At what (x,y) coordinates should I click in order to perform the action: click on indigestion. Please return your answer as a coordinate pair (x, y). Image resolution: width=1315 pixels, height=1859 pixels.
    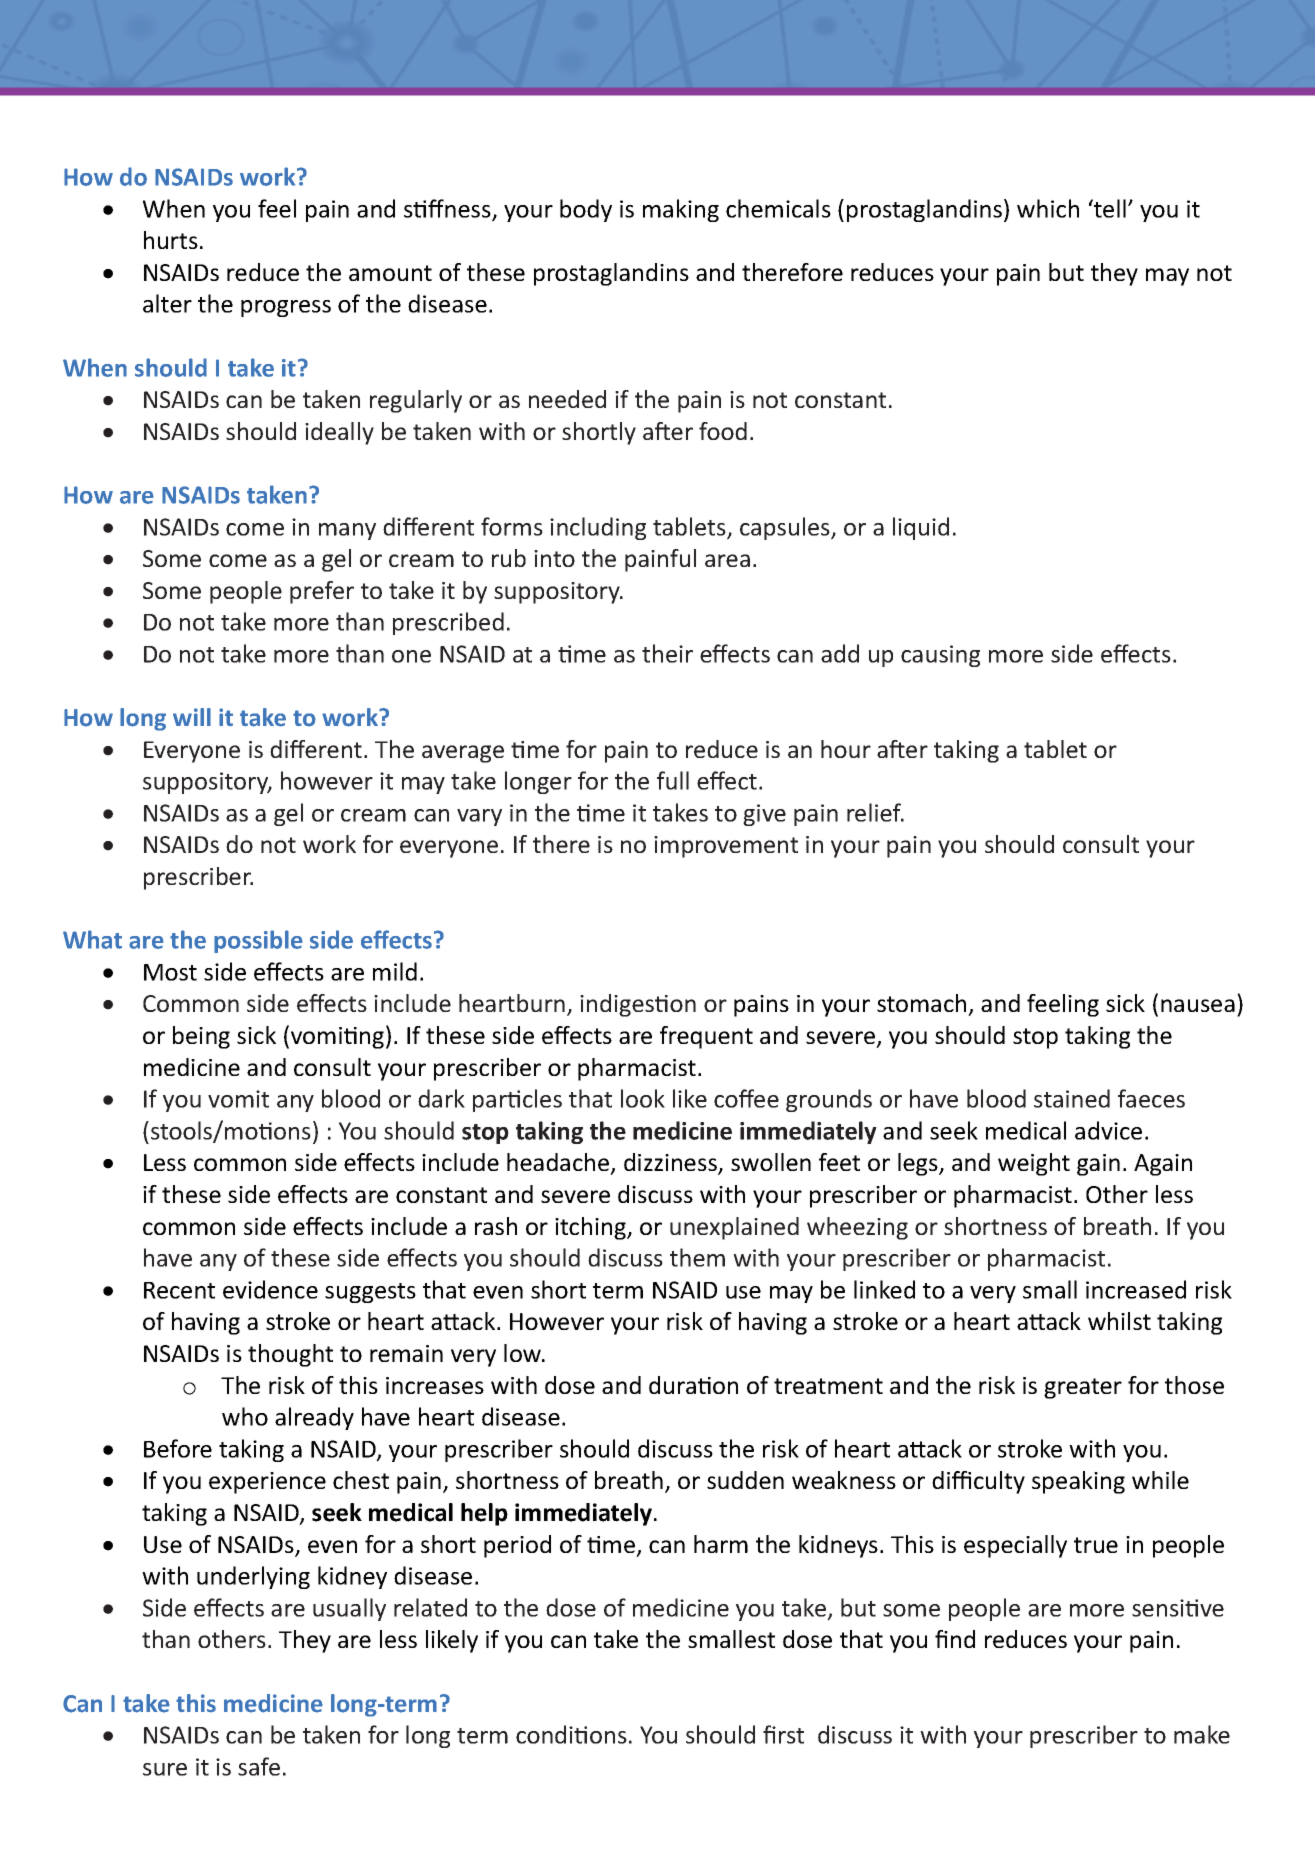
    Looking at the image, I should click on (638, 1005).
